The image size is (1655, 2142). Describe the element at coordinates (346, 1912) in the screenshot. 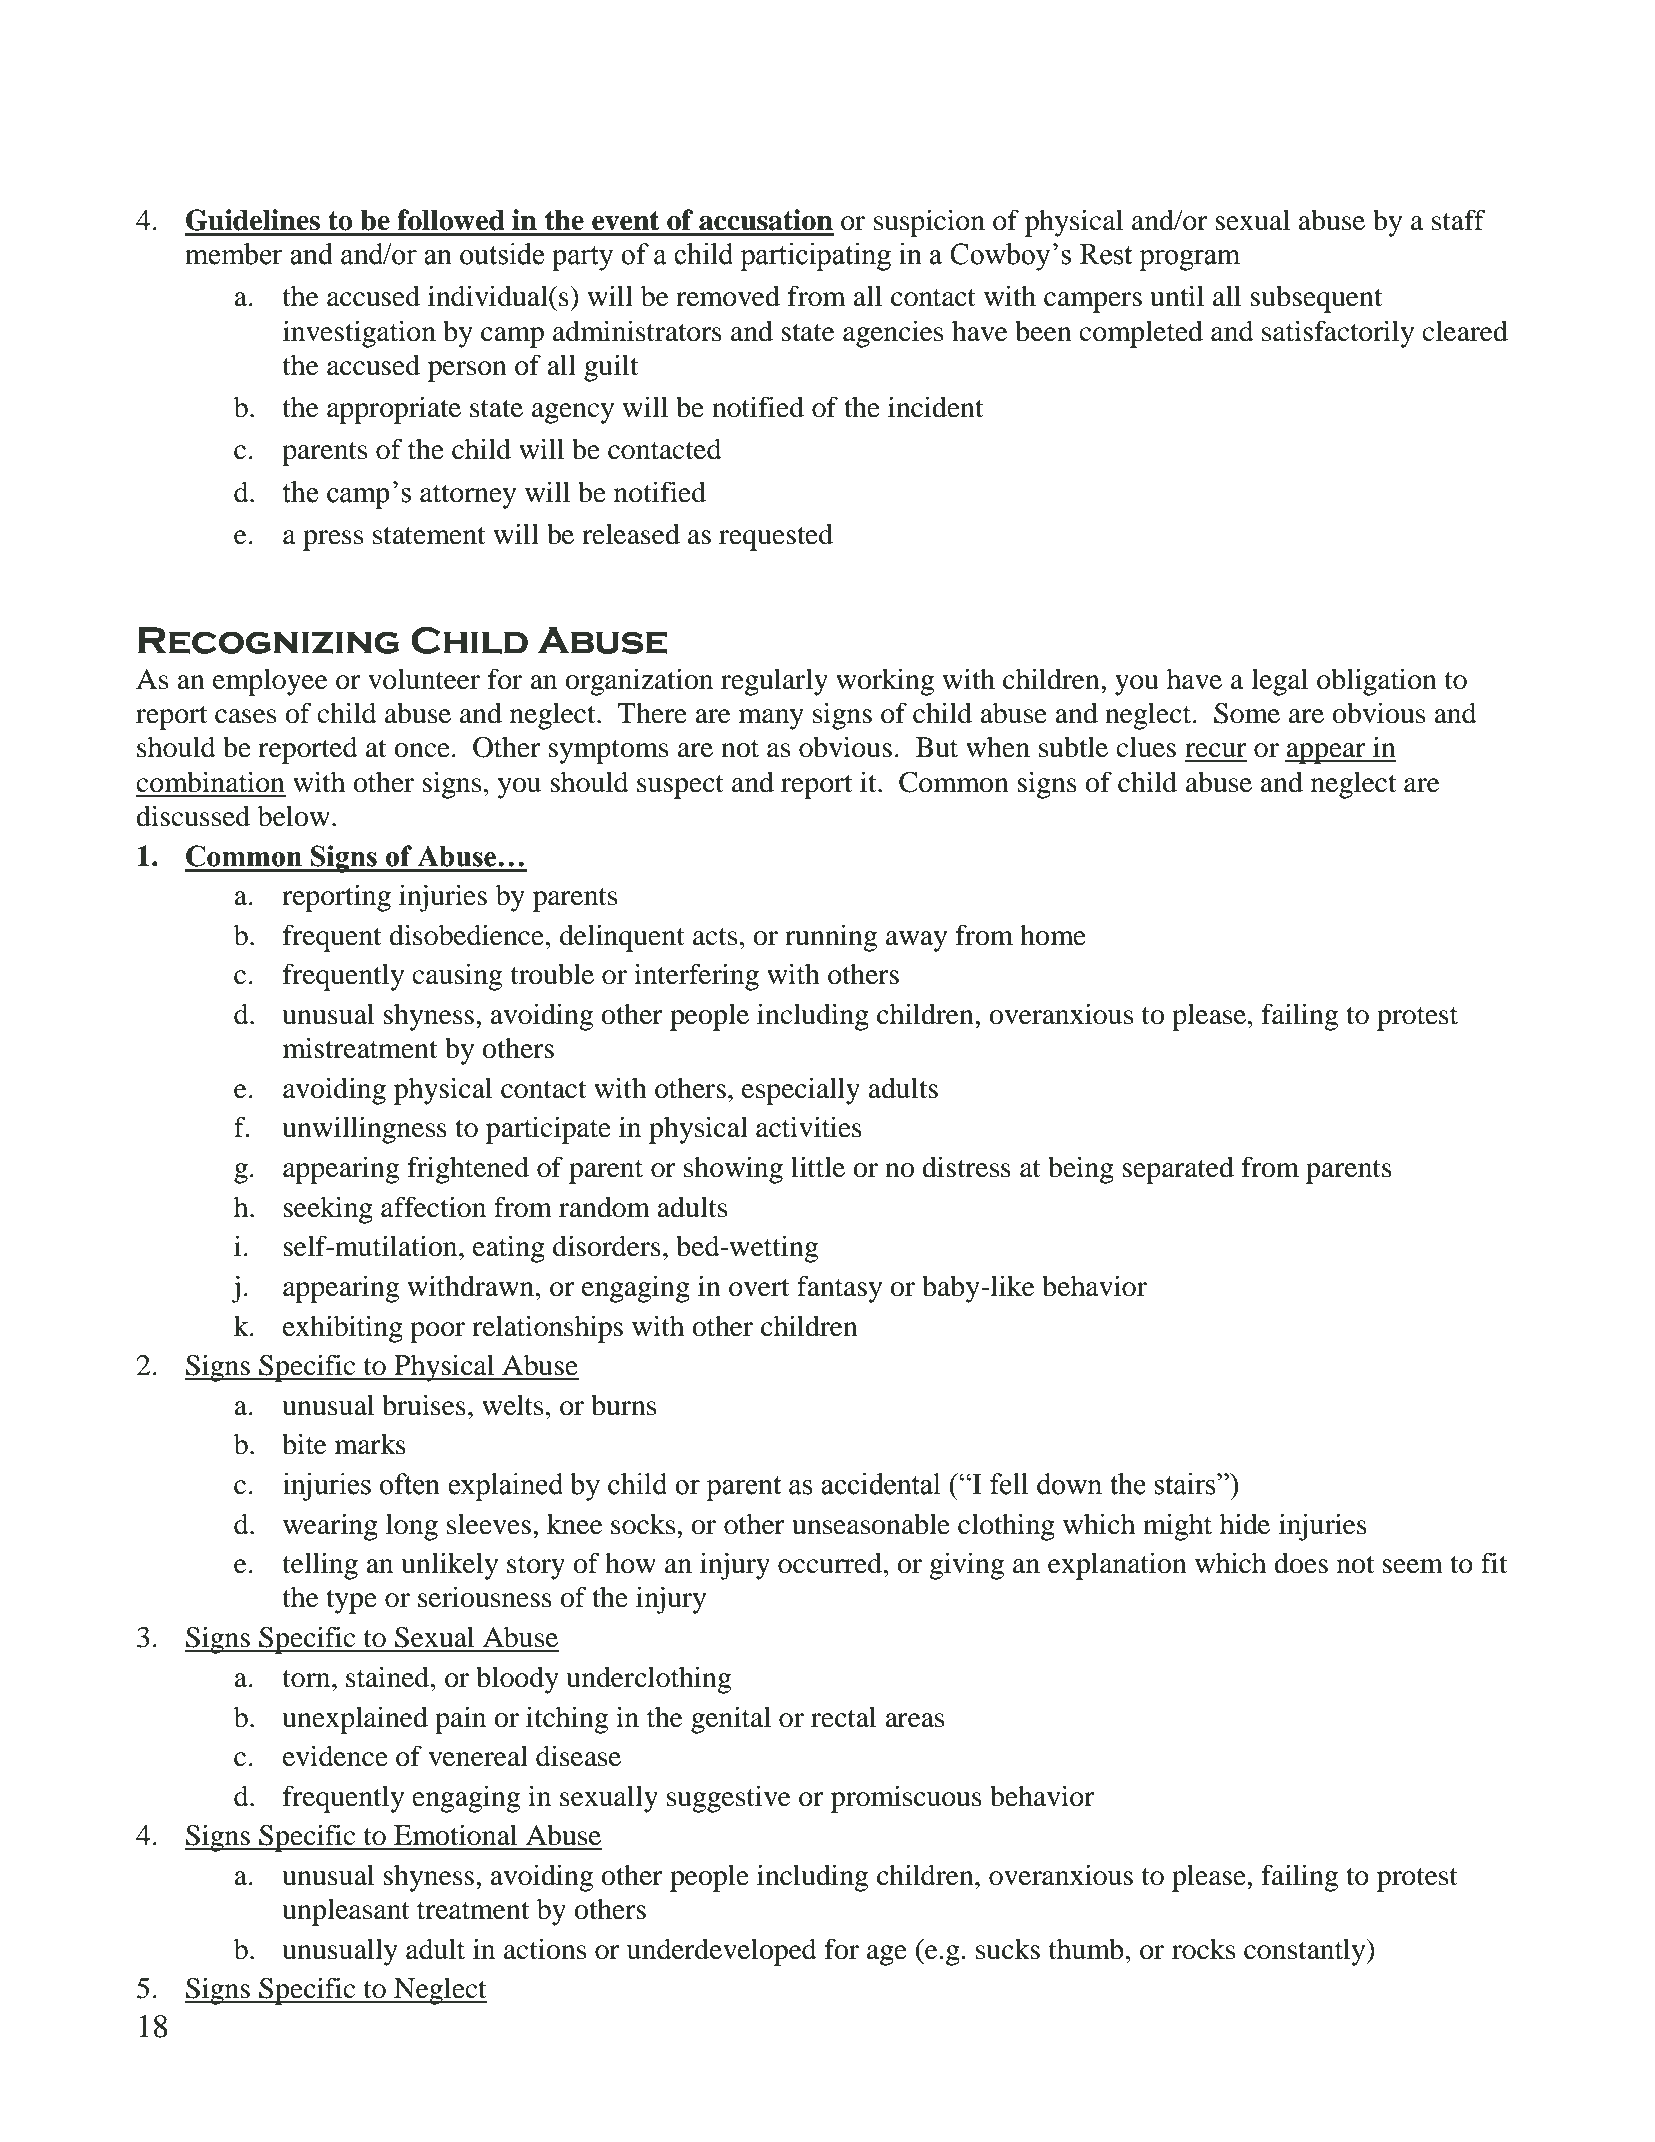

I see `unpleasant` at that location.
